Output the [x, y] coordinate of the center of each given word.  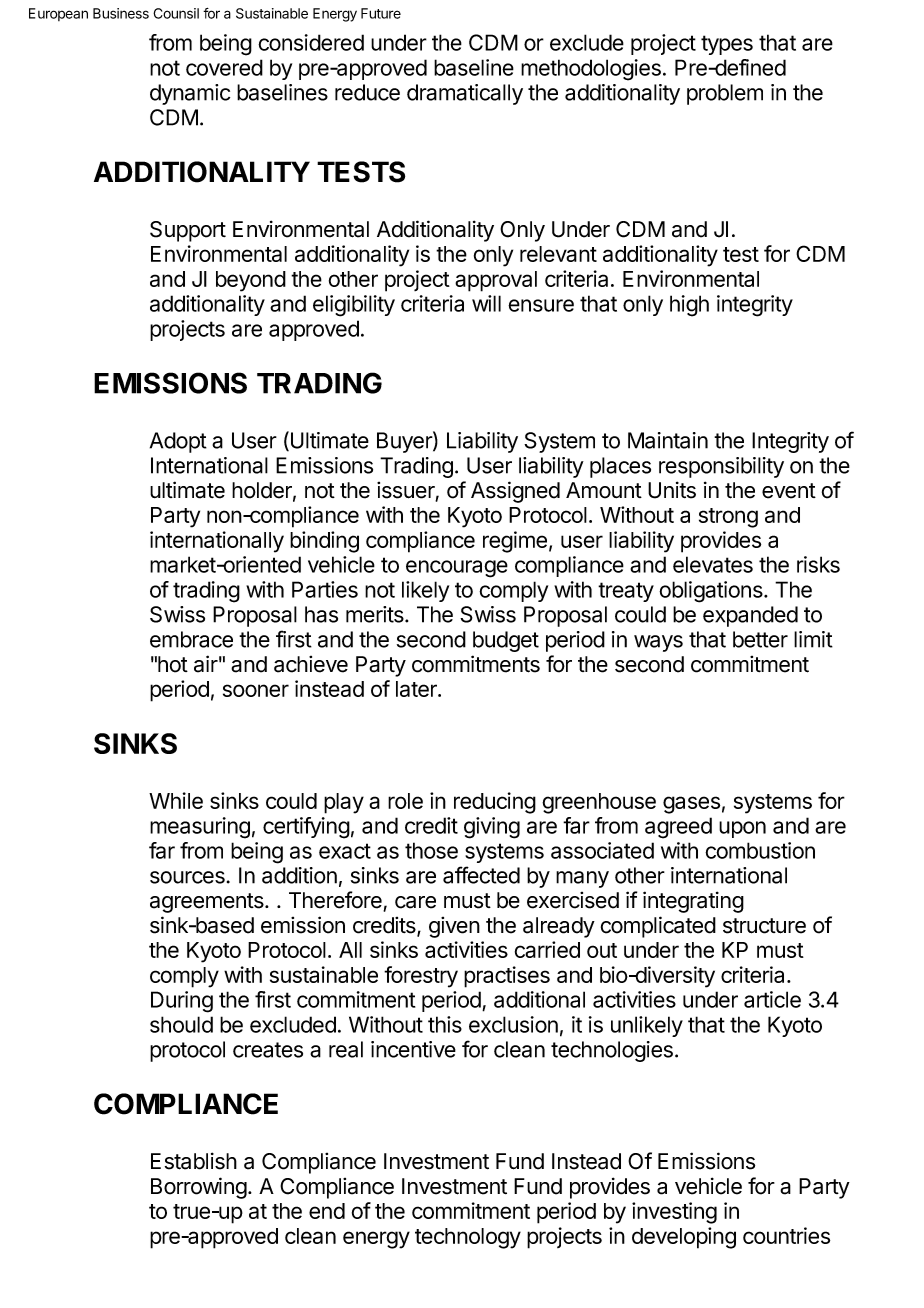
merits [376, 614]
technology [468, 1238]
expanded [750, 616]
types [727, 45]
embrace [191, 639]
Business [121, 13]
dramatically [465, 94]
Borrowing [199, 1188]
